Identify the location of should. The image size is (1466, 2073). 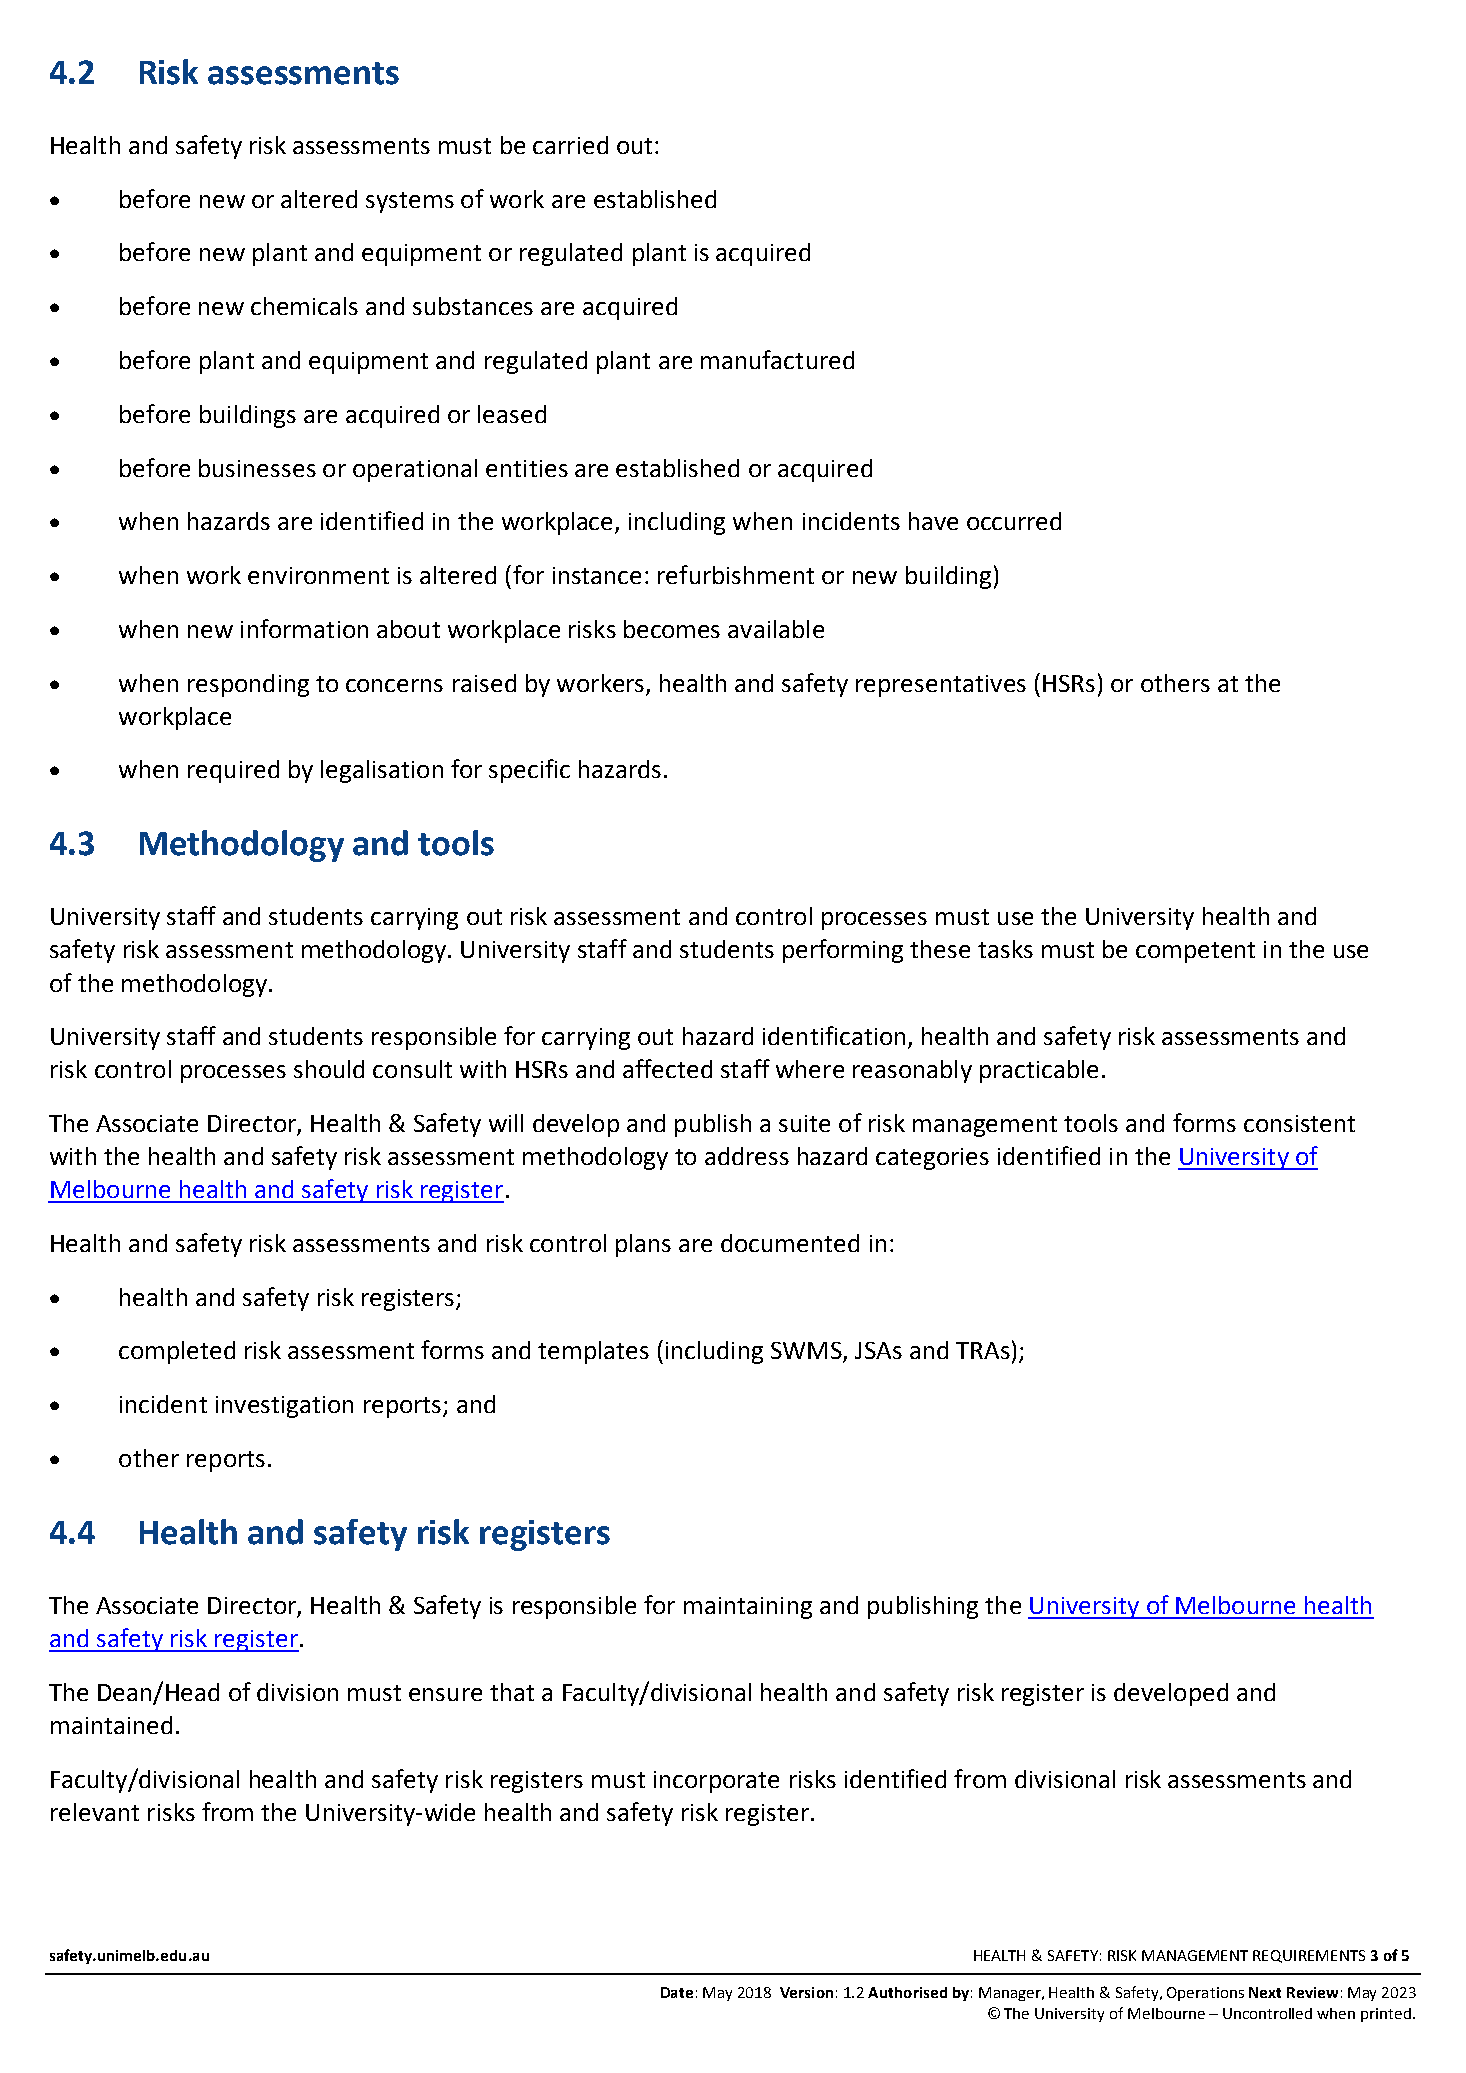
(329, 1069).
